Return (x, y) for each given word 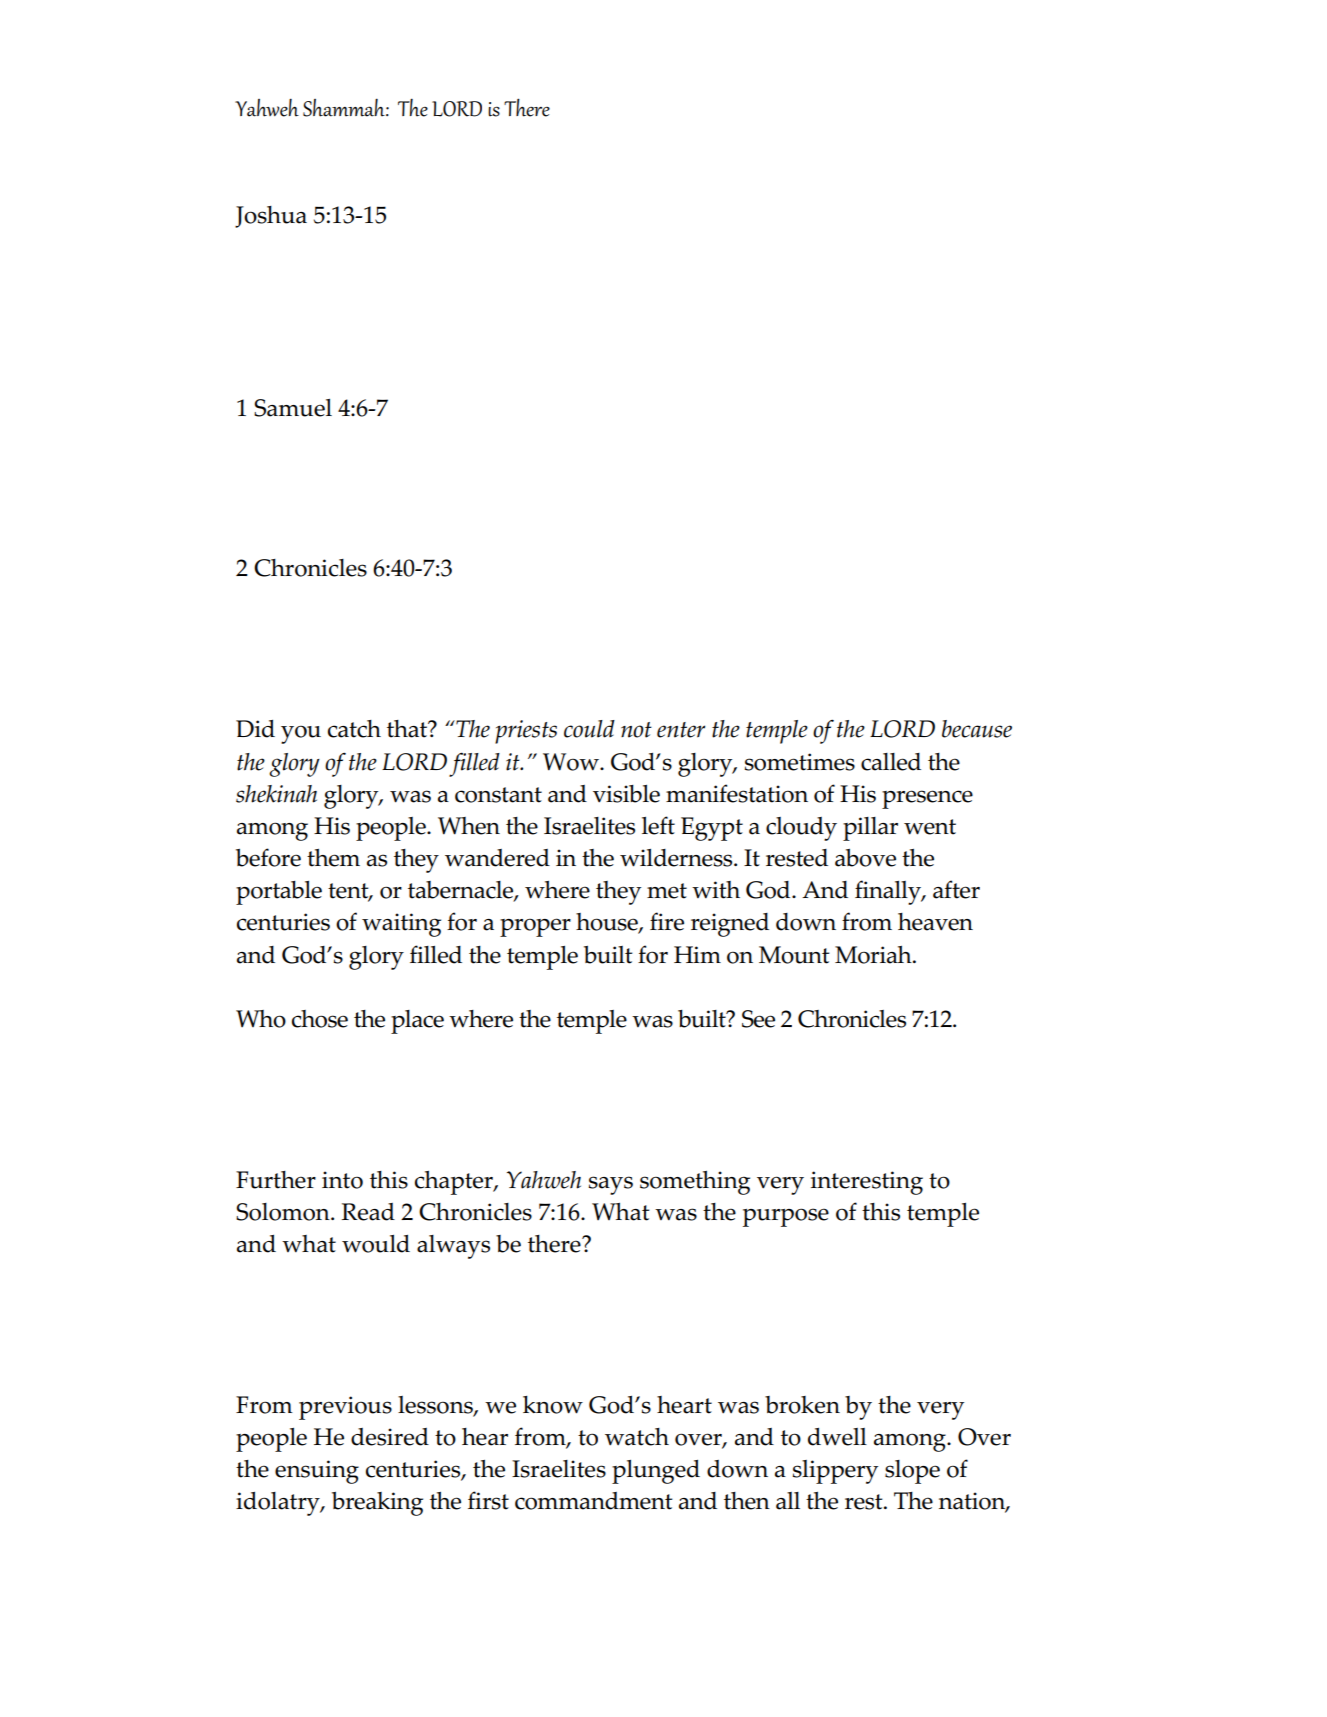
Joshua (271, 217)
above (865, 858)
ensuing (317, 1472)
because (977, 729)
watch (637, 1437)
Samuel (293, 408)
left (658, 825)
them (333, 858)
